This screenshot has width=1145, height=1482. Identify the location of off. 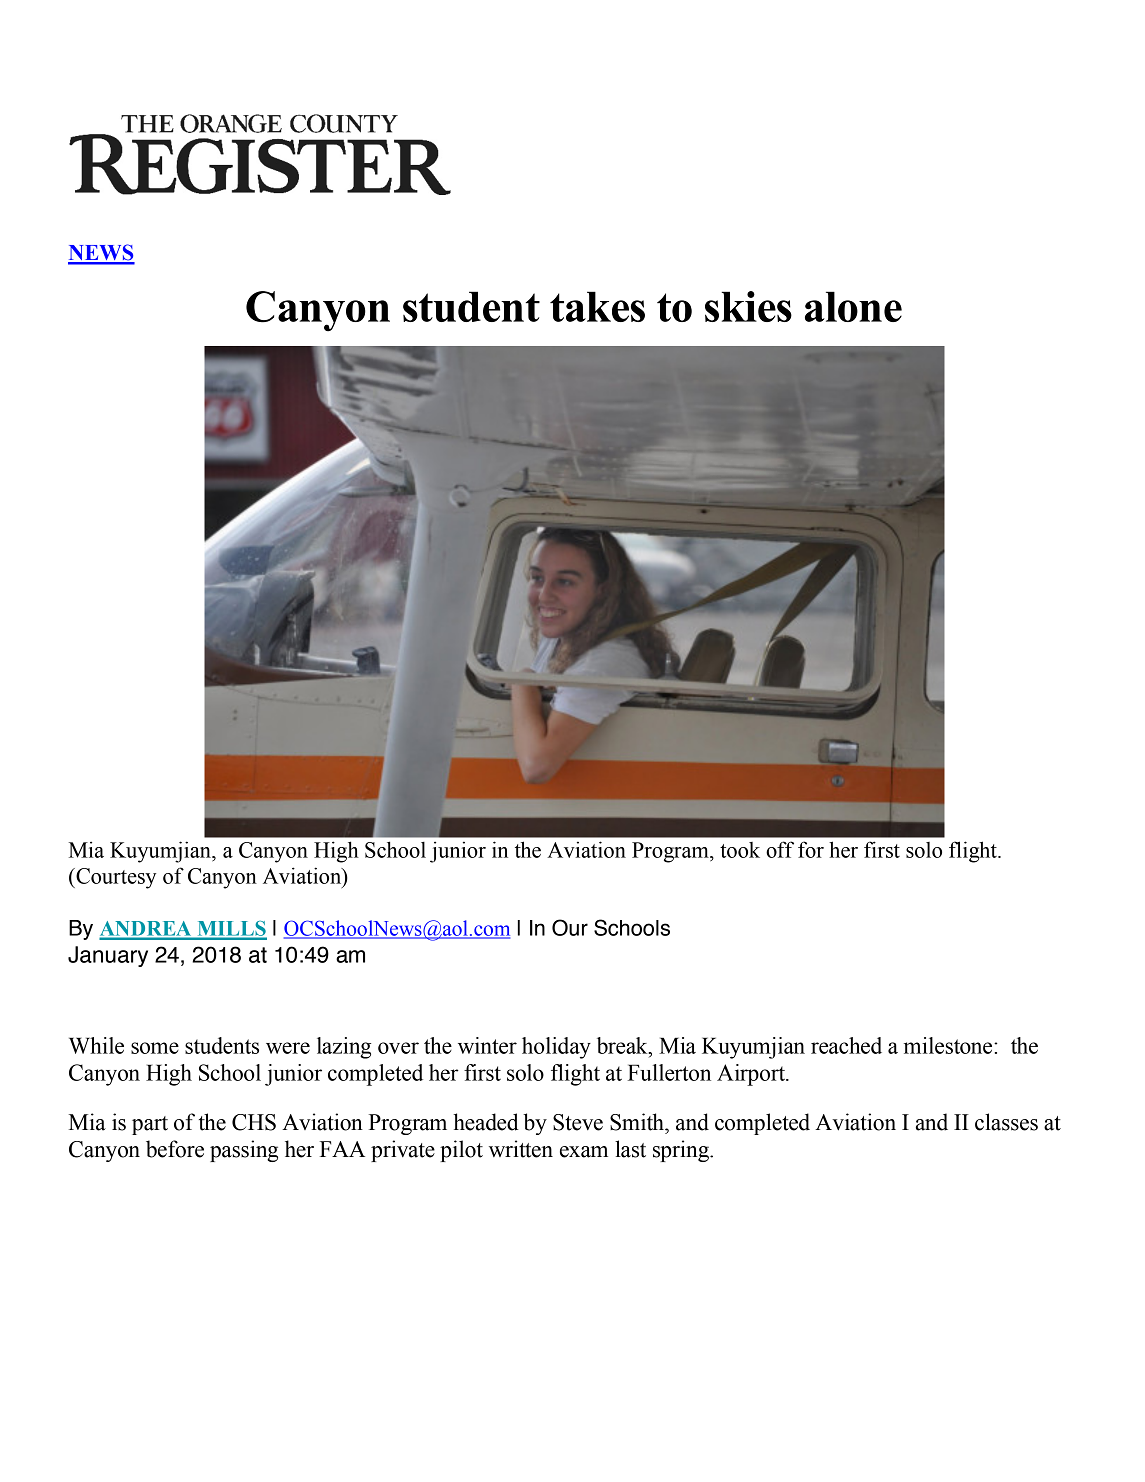
(780, 849).
